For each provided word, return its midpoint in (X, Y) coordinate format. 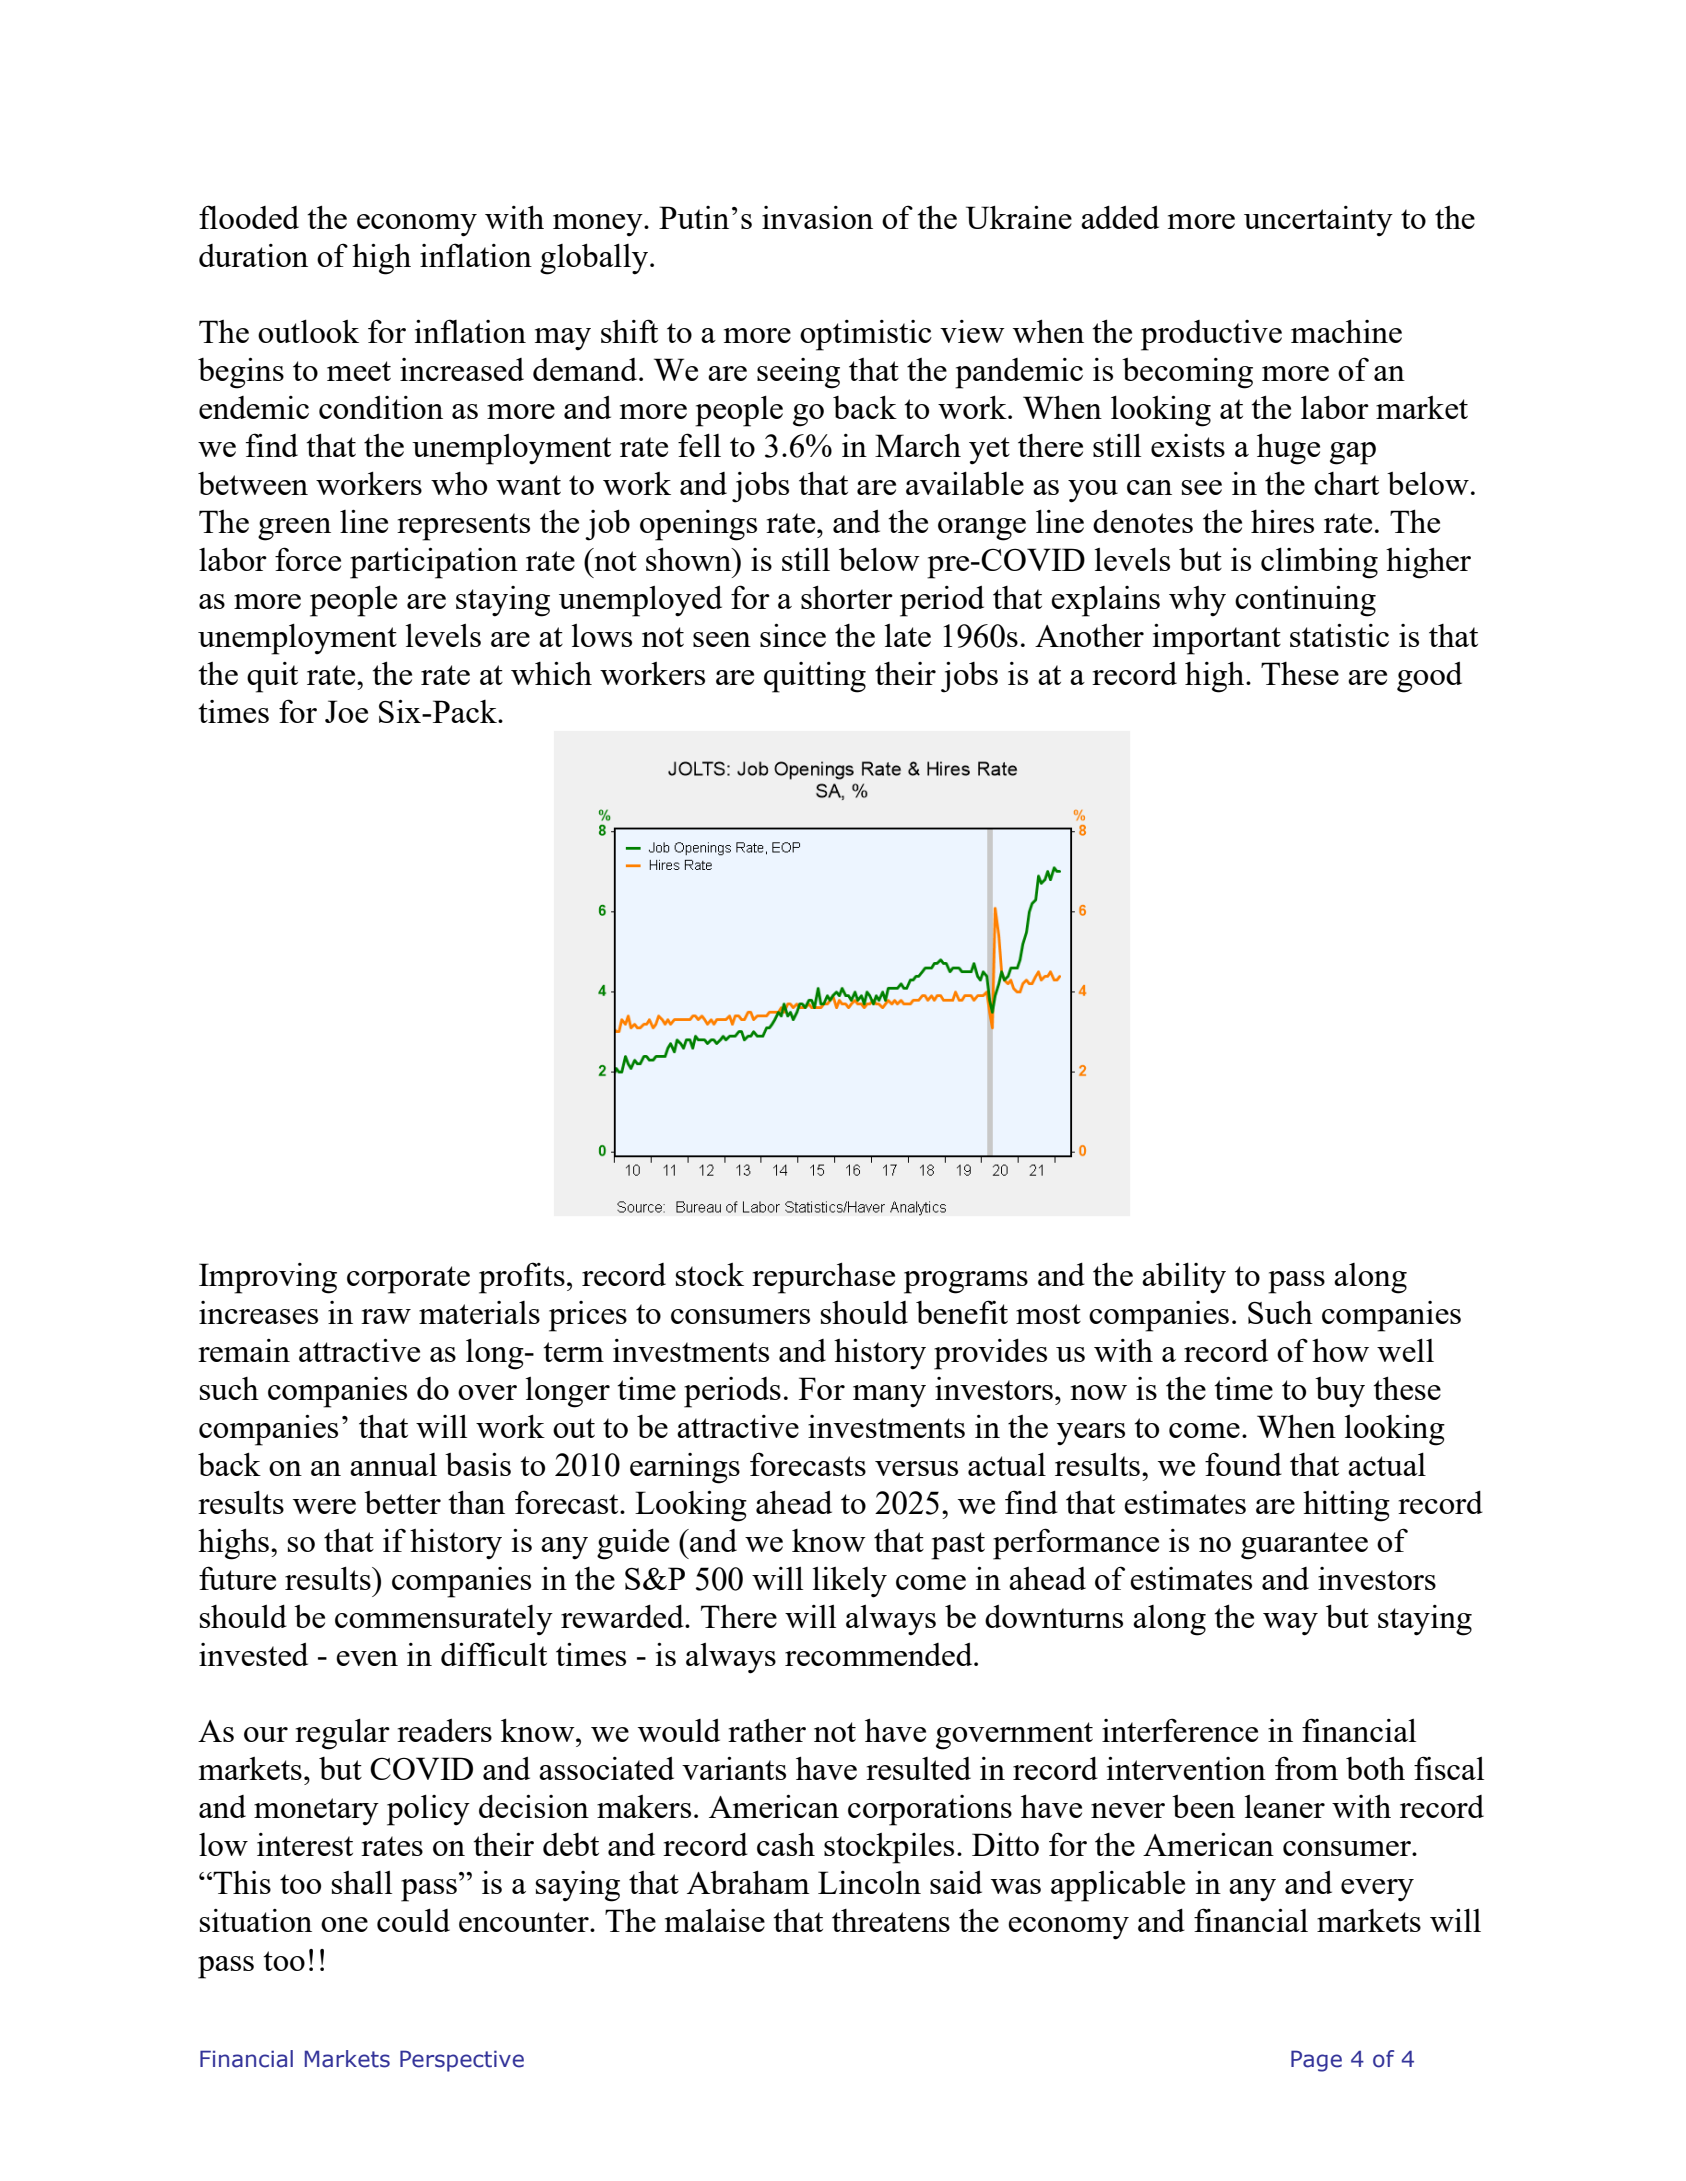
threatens (891, 1920)
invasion (817, 217)
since (793, 635)
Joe (346, 711)
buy (1340, 1392)
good (1429, 677)
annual (393, 1464)
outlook (308, 331)
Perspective (462, 2061)
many (889, 1396)
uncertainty (1318, 221)
